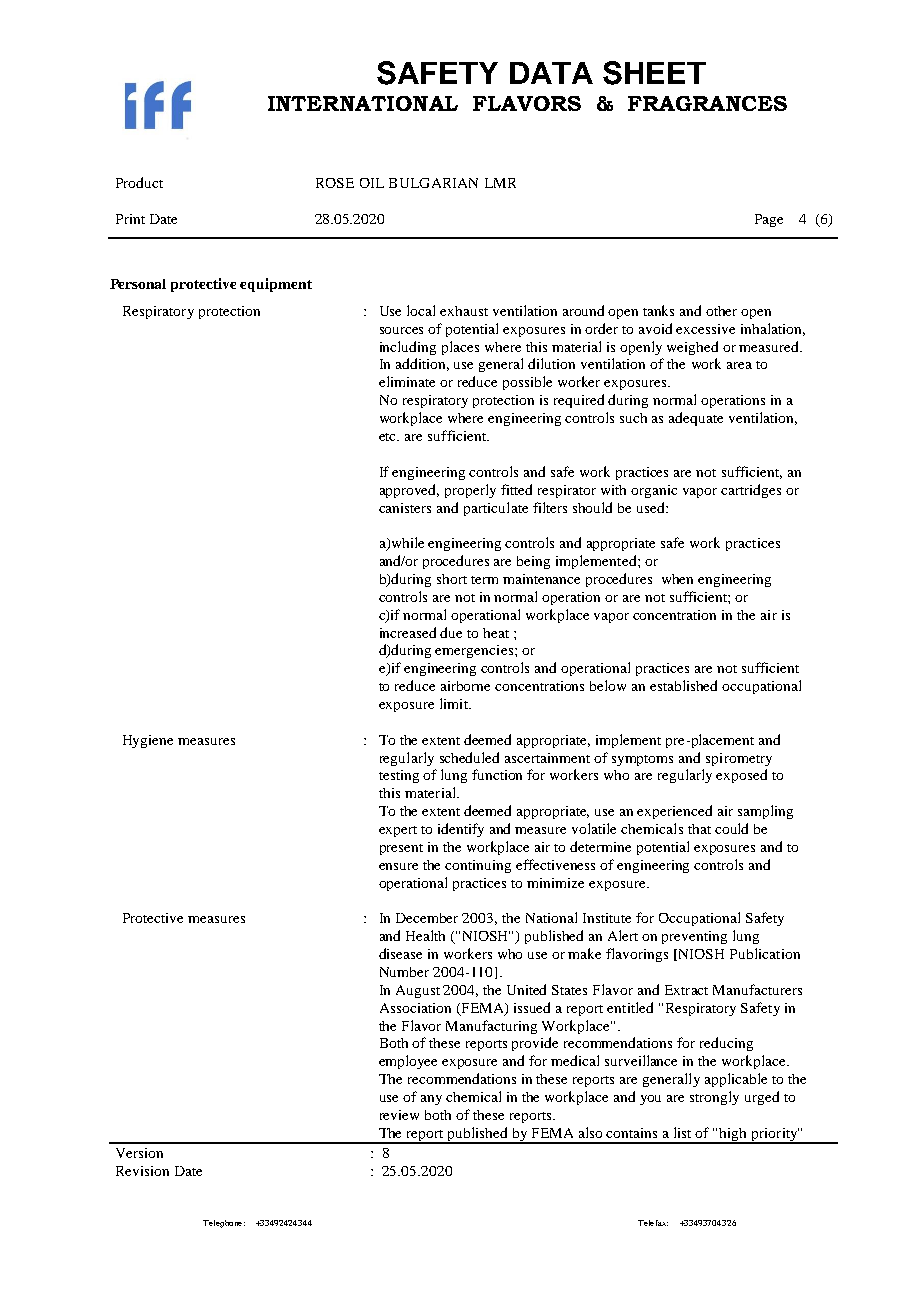 This image has width=924, height=1308. I want to click on places, so click(460, 348).
